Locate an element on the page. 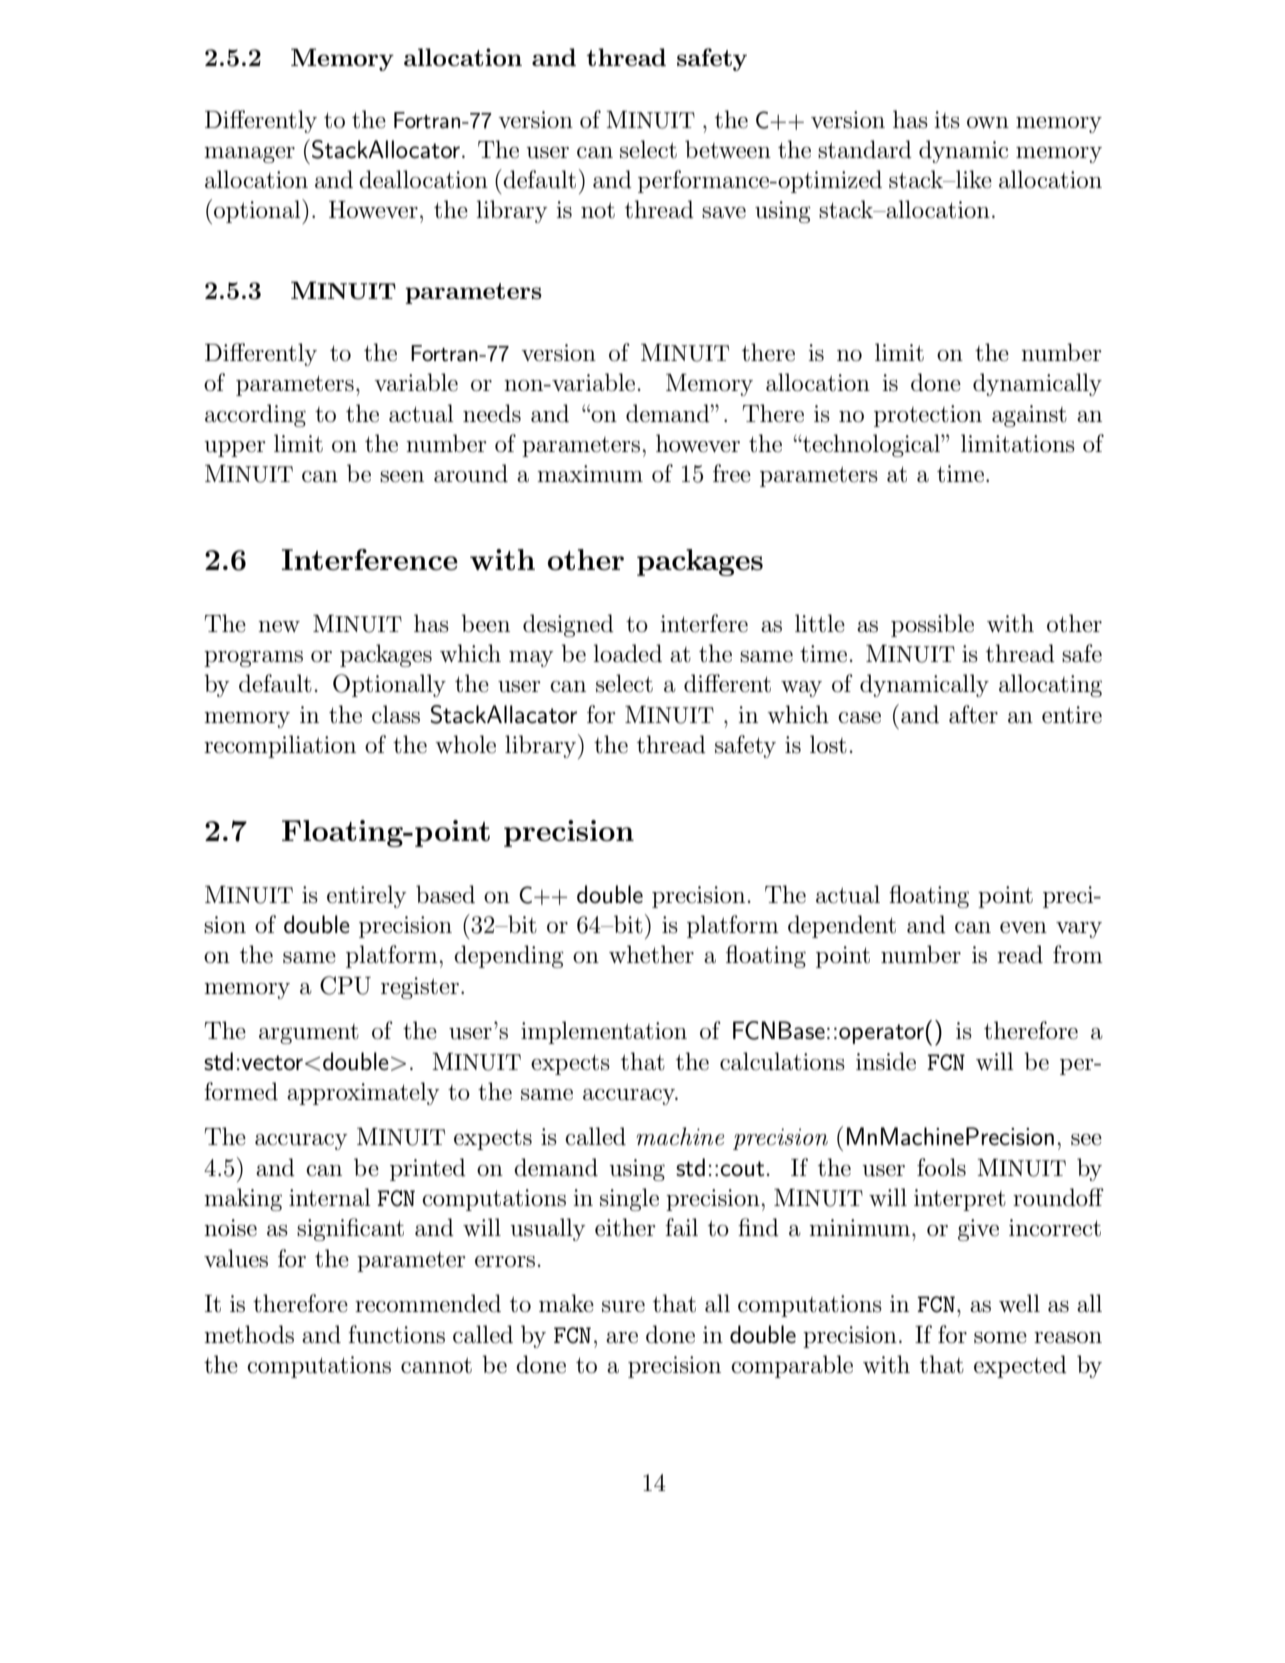 The width and height of the document is (1285, 1663). functions is located at coordinates (396, 1334).
